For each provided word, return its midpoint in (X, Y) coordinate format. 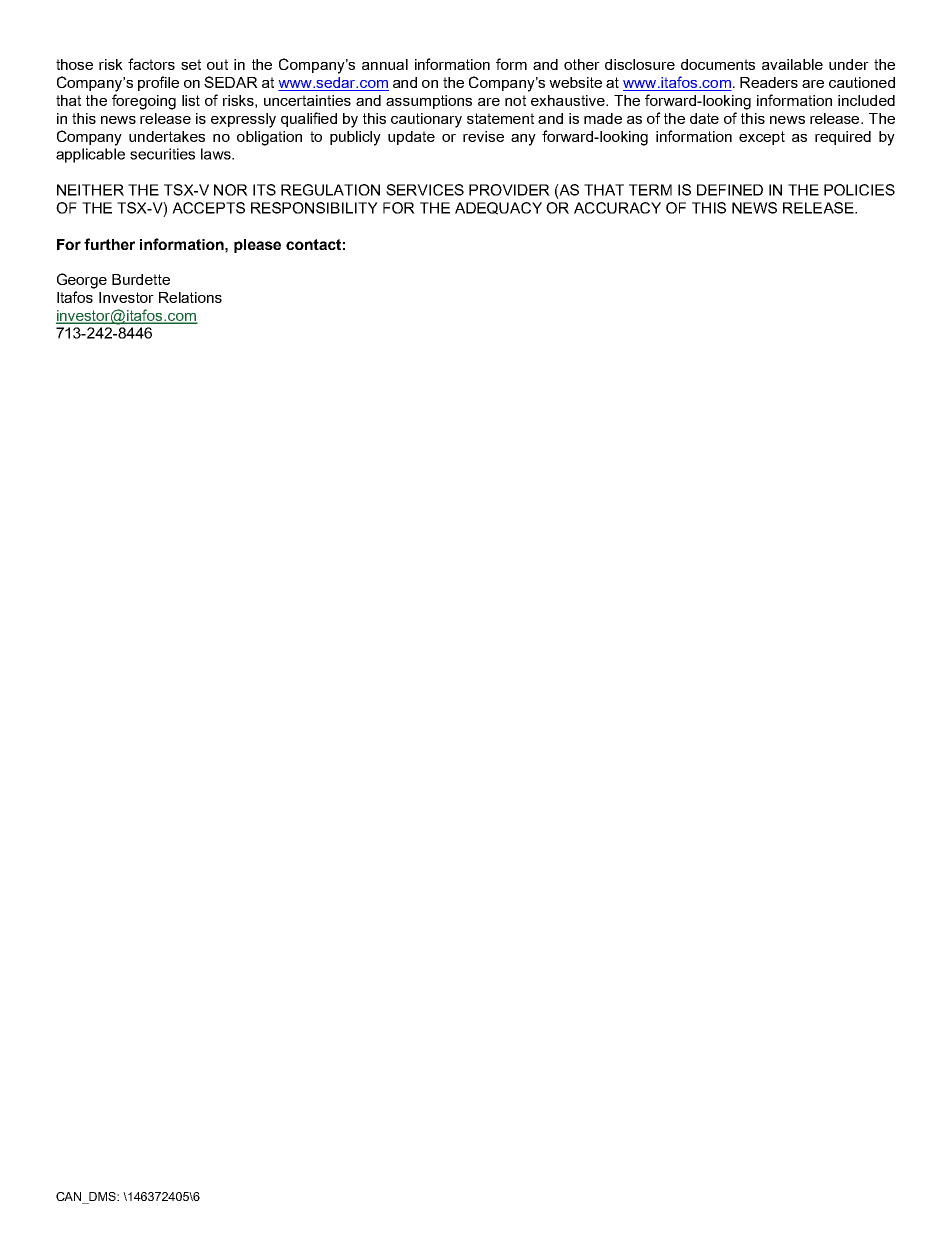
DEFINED (730, 190)
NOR (231, 190)
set (191, 64)
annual (385, 64)
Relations (190, 297)
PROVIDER (509, 190)
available (792, 64)
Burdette (141, 279)
